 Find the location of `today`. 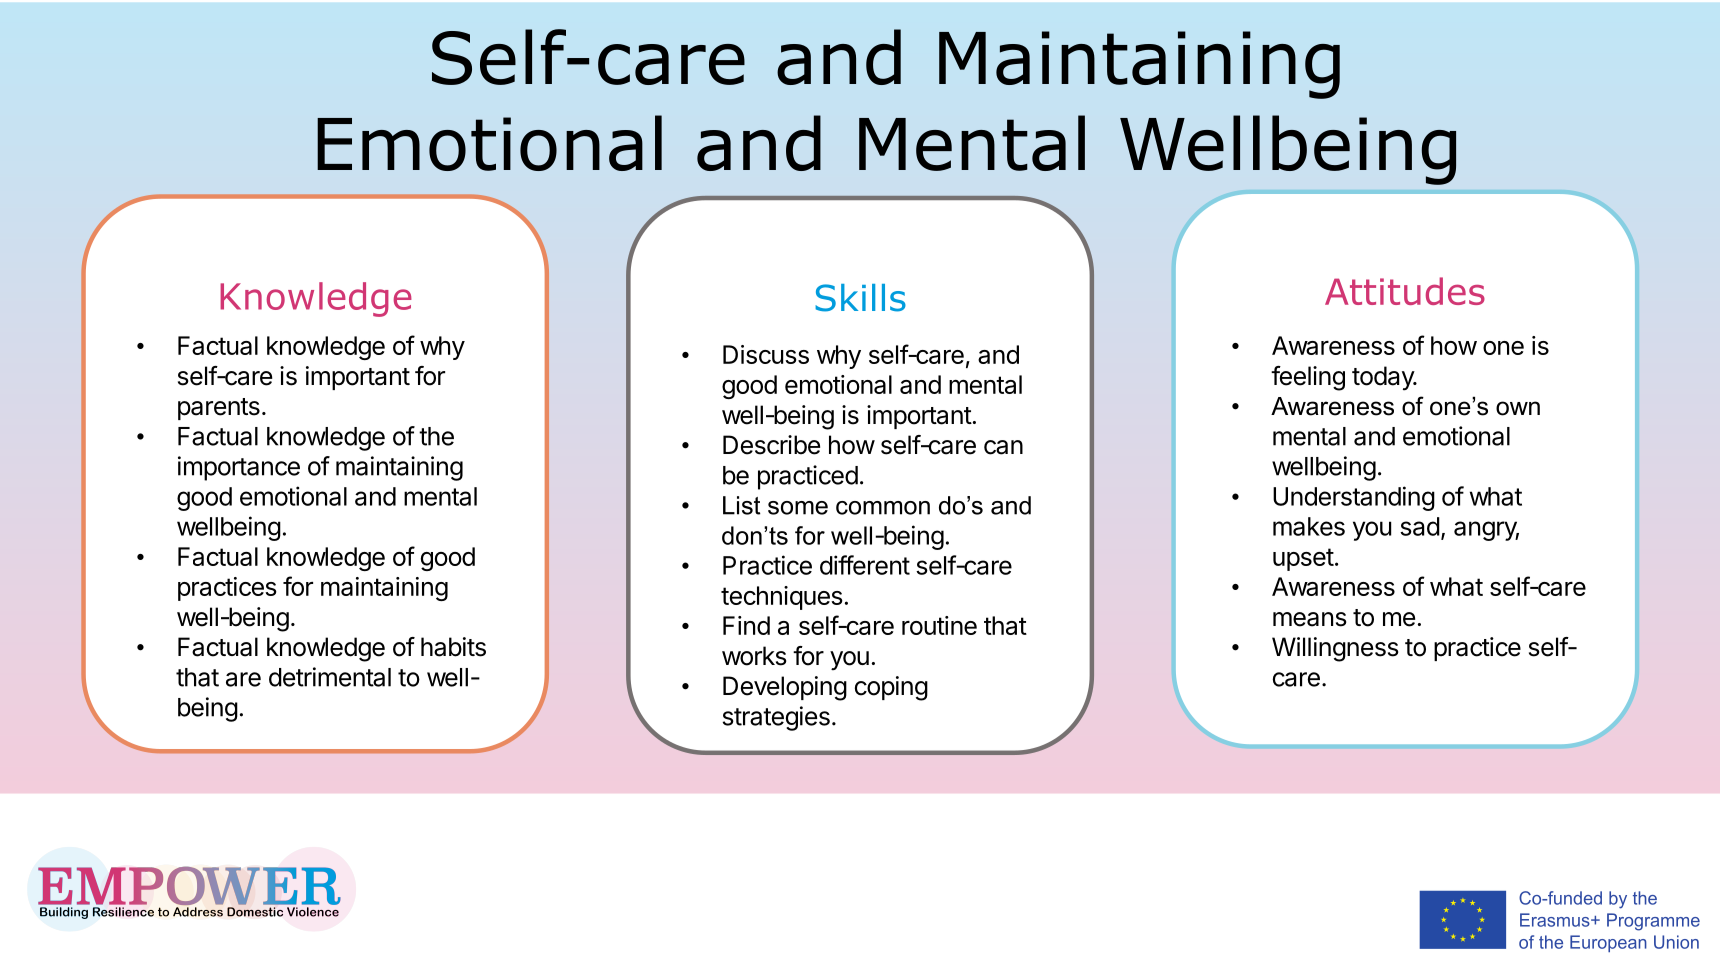

today is located at coordinates (1384, 378).
